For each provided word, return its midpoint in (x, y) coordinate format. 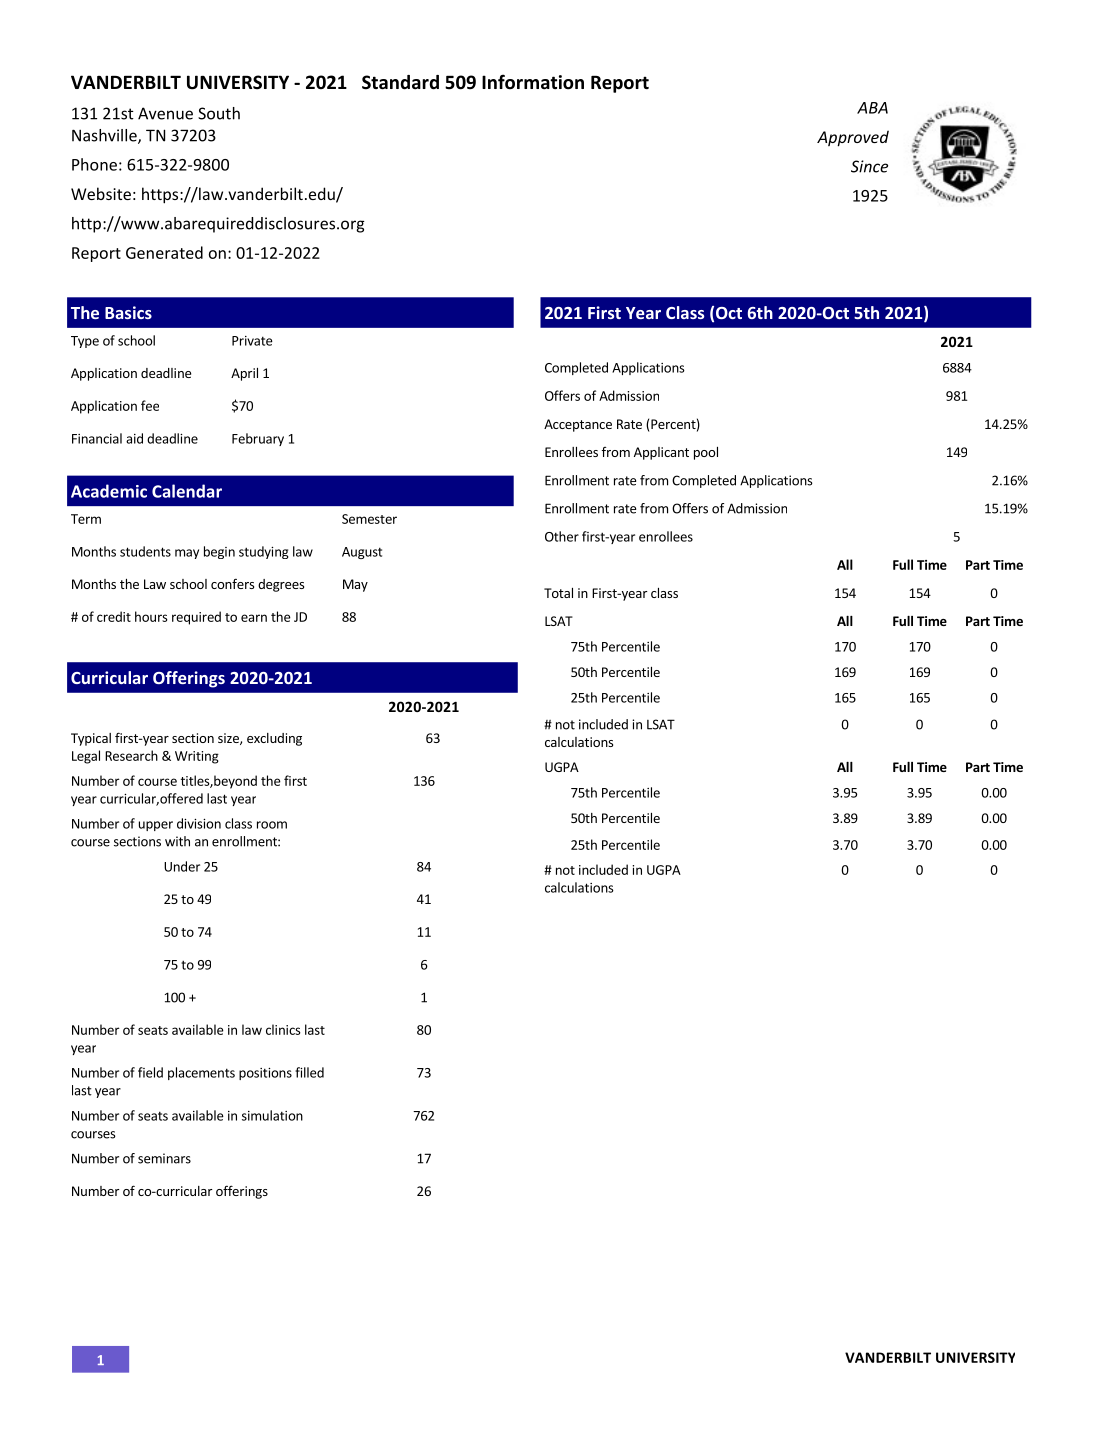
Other (562, 536)
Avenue (165, 113)
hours (151, 616)
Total (558, 593)
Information (533, 82)
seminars (164, 1158)
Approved (853, 138)
